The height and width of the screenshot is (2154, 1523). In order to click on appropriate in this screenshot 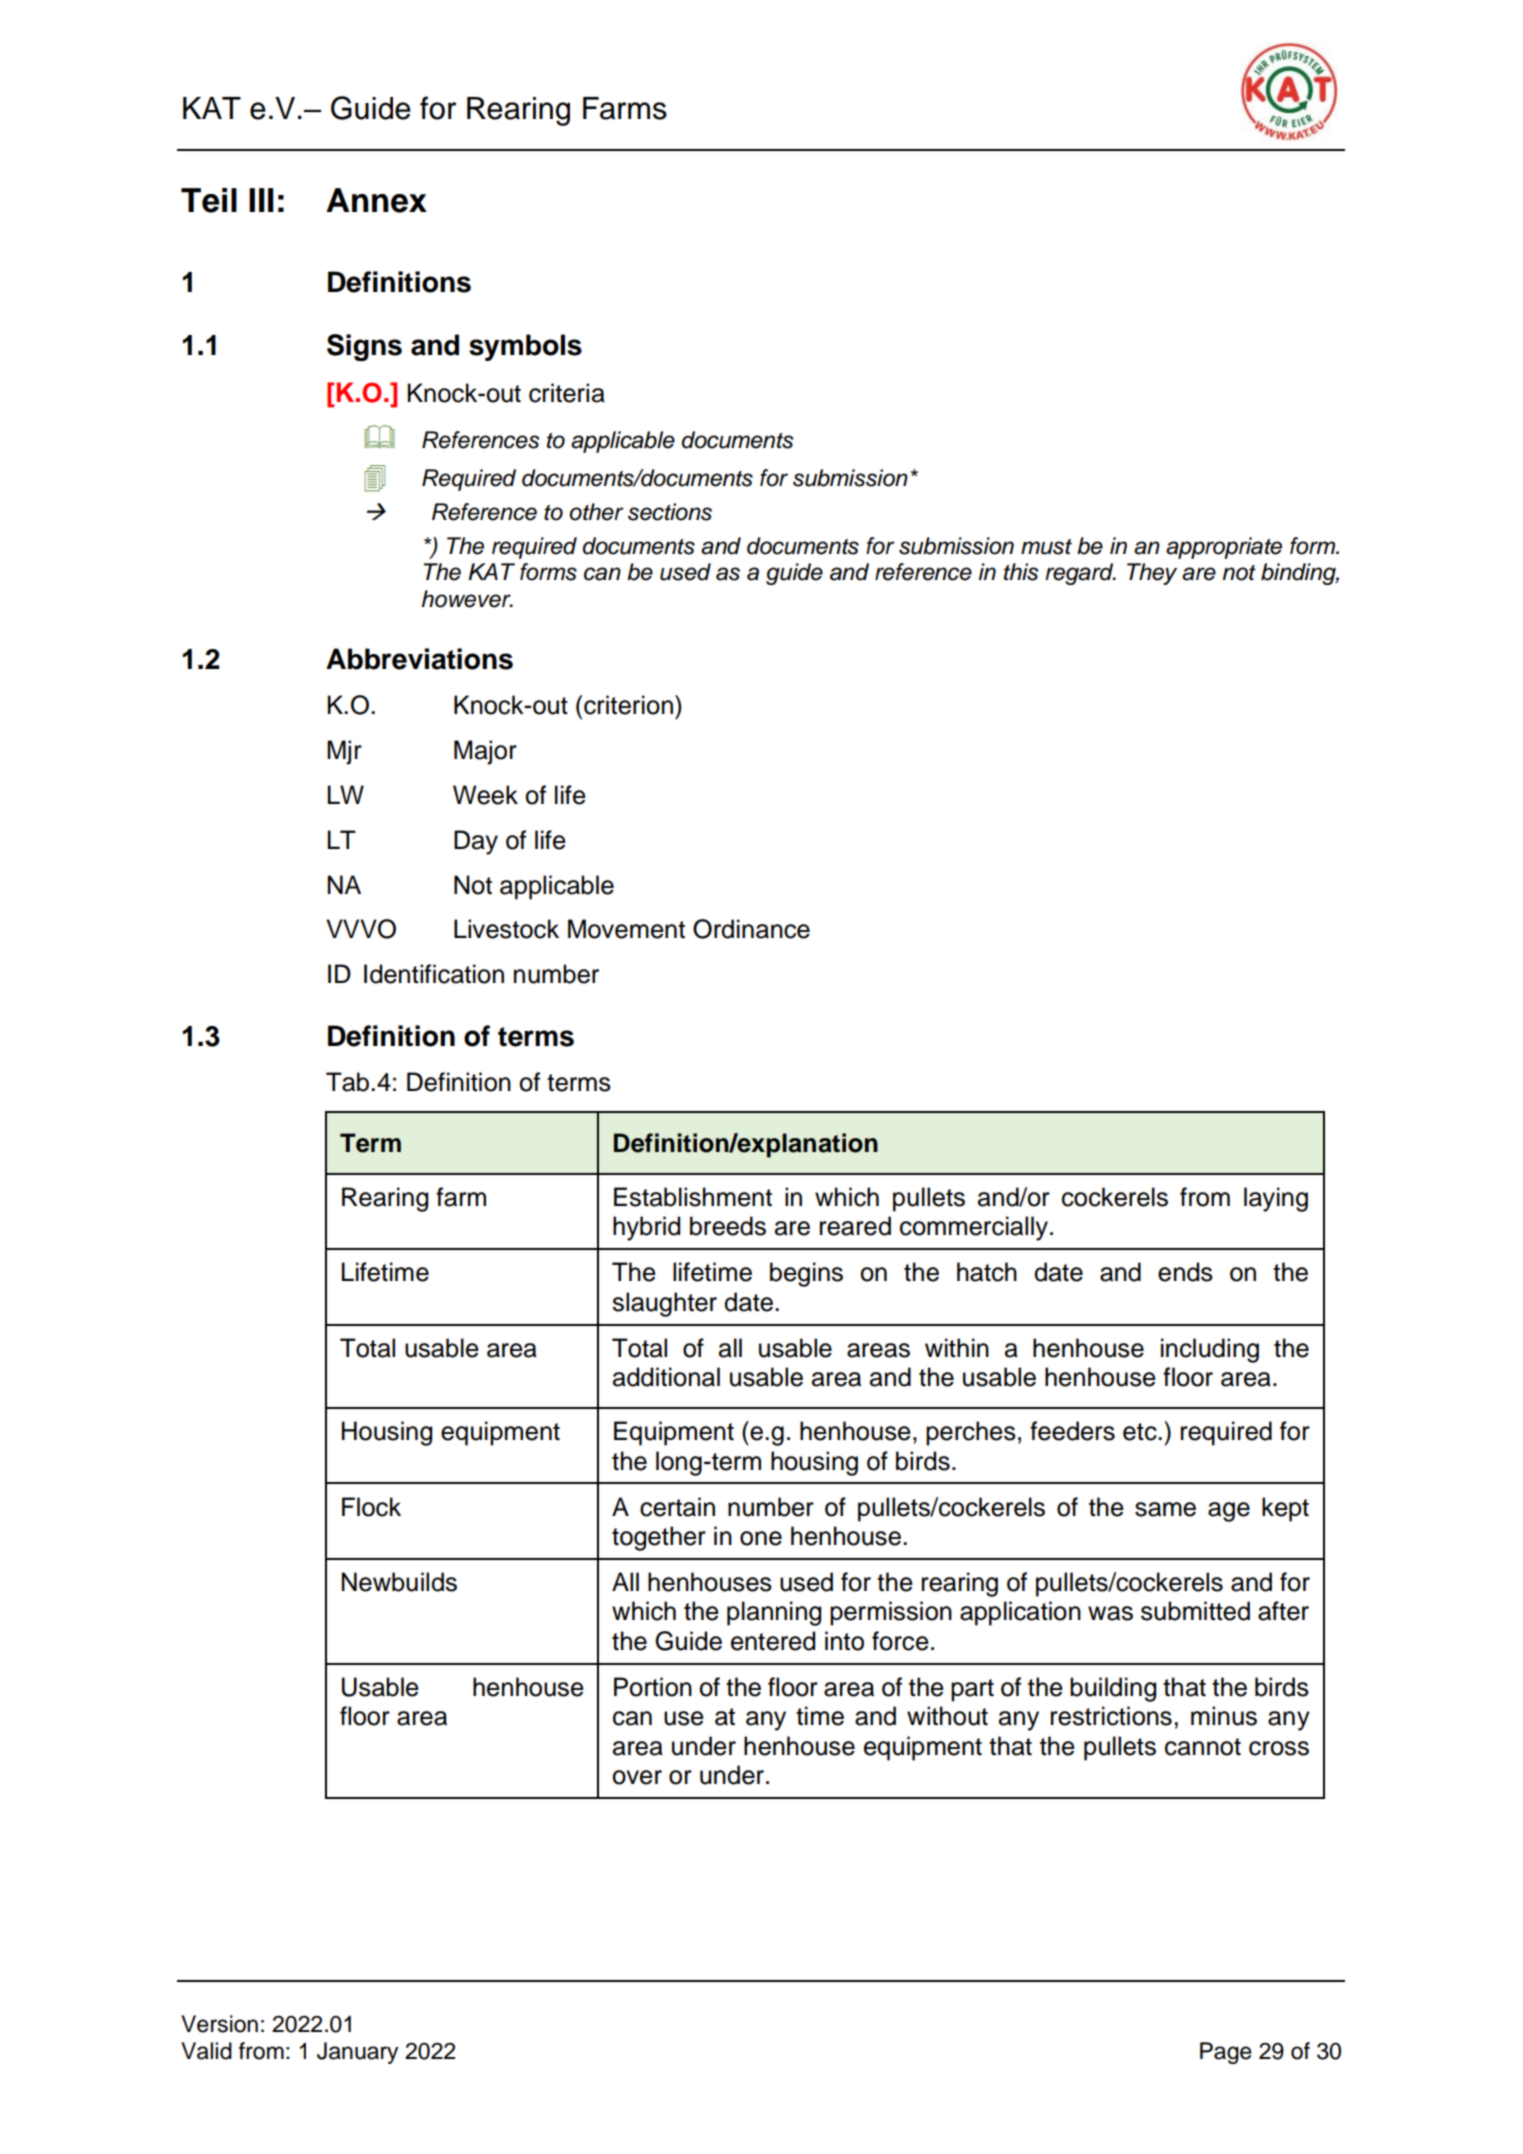, I will do `click(1224, 548)`.
